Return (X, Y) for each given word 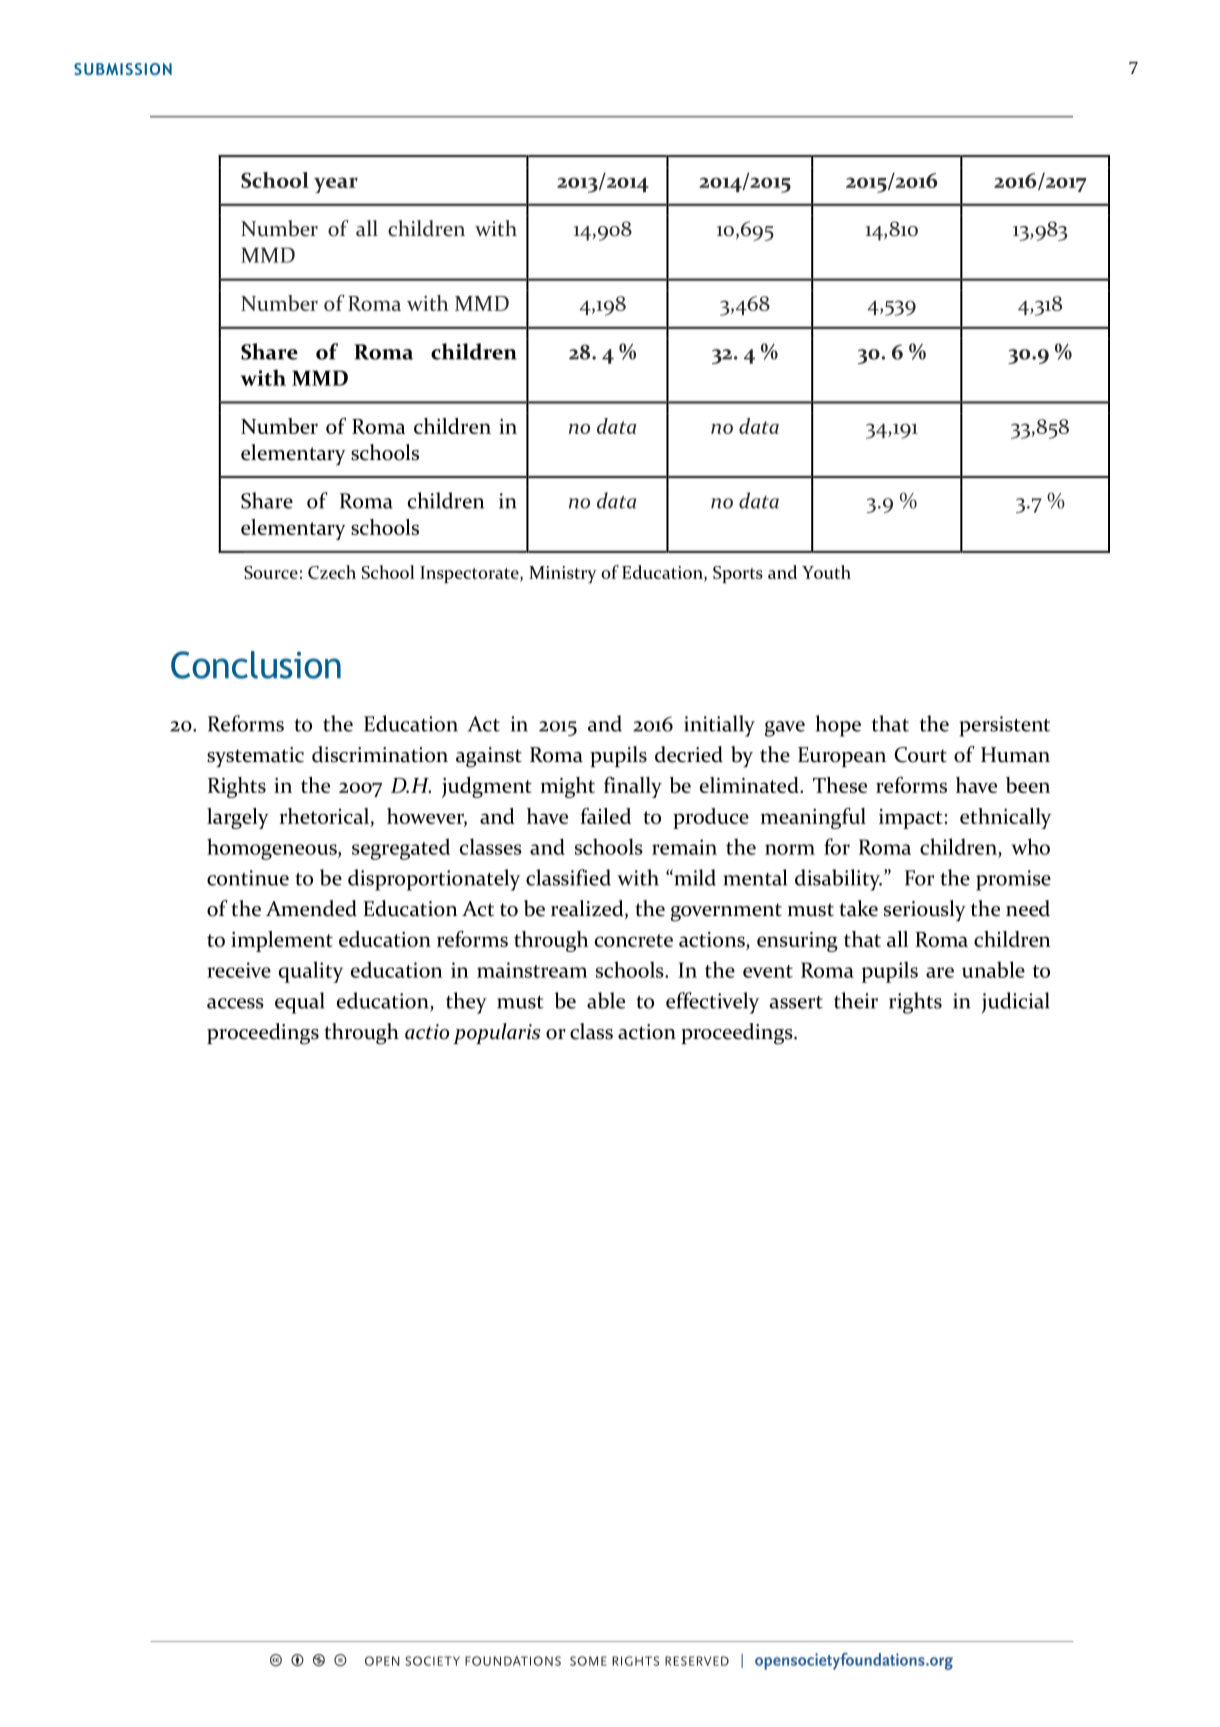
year (336, 185)
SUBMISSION (123, 69)
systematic (255, 757)
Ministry (563, 574)
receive (239, 970)
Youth (826, 572)
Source (271, 572)
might (568, 787)
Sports (738, 574)
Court (921, 755)
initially (719, 726)
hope (838, 726)
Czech (332, 572)
